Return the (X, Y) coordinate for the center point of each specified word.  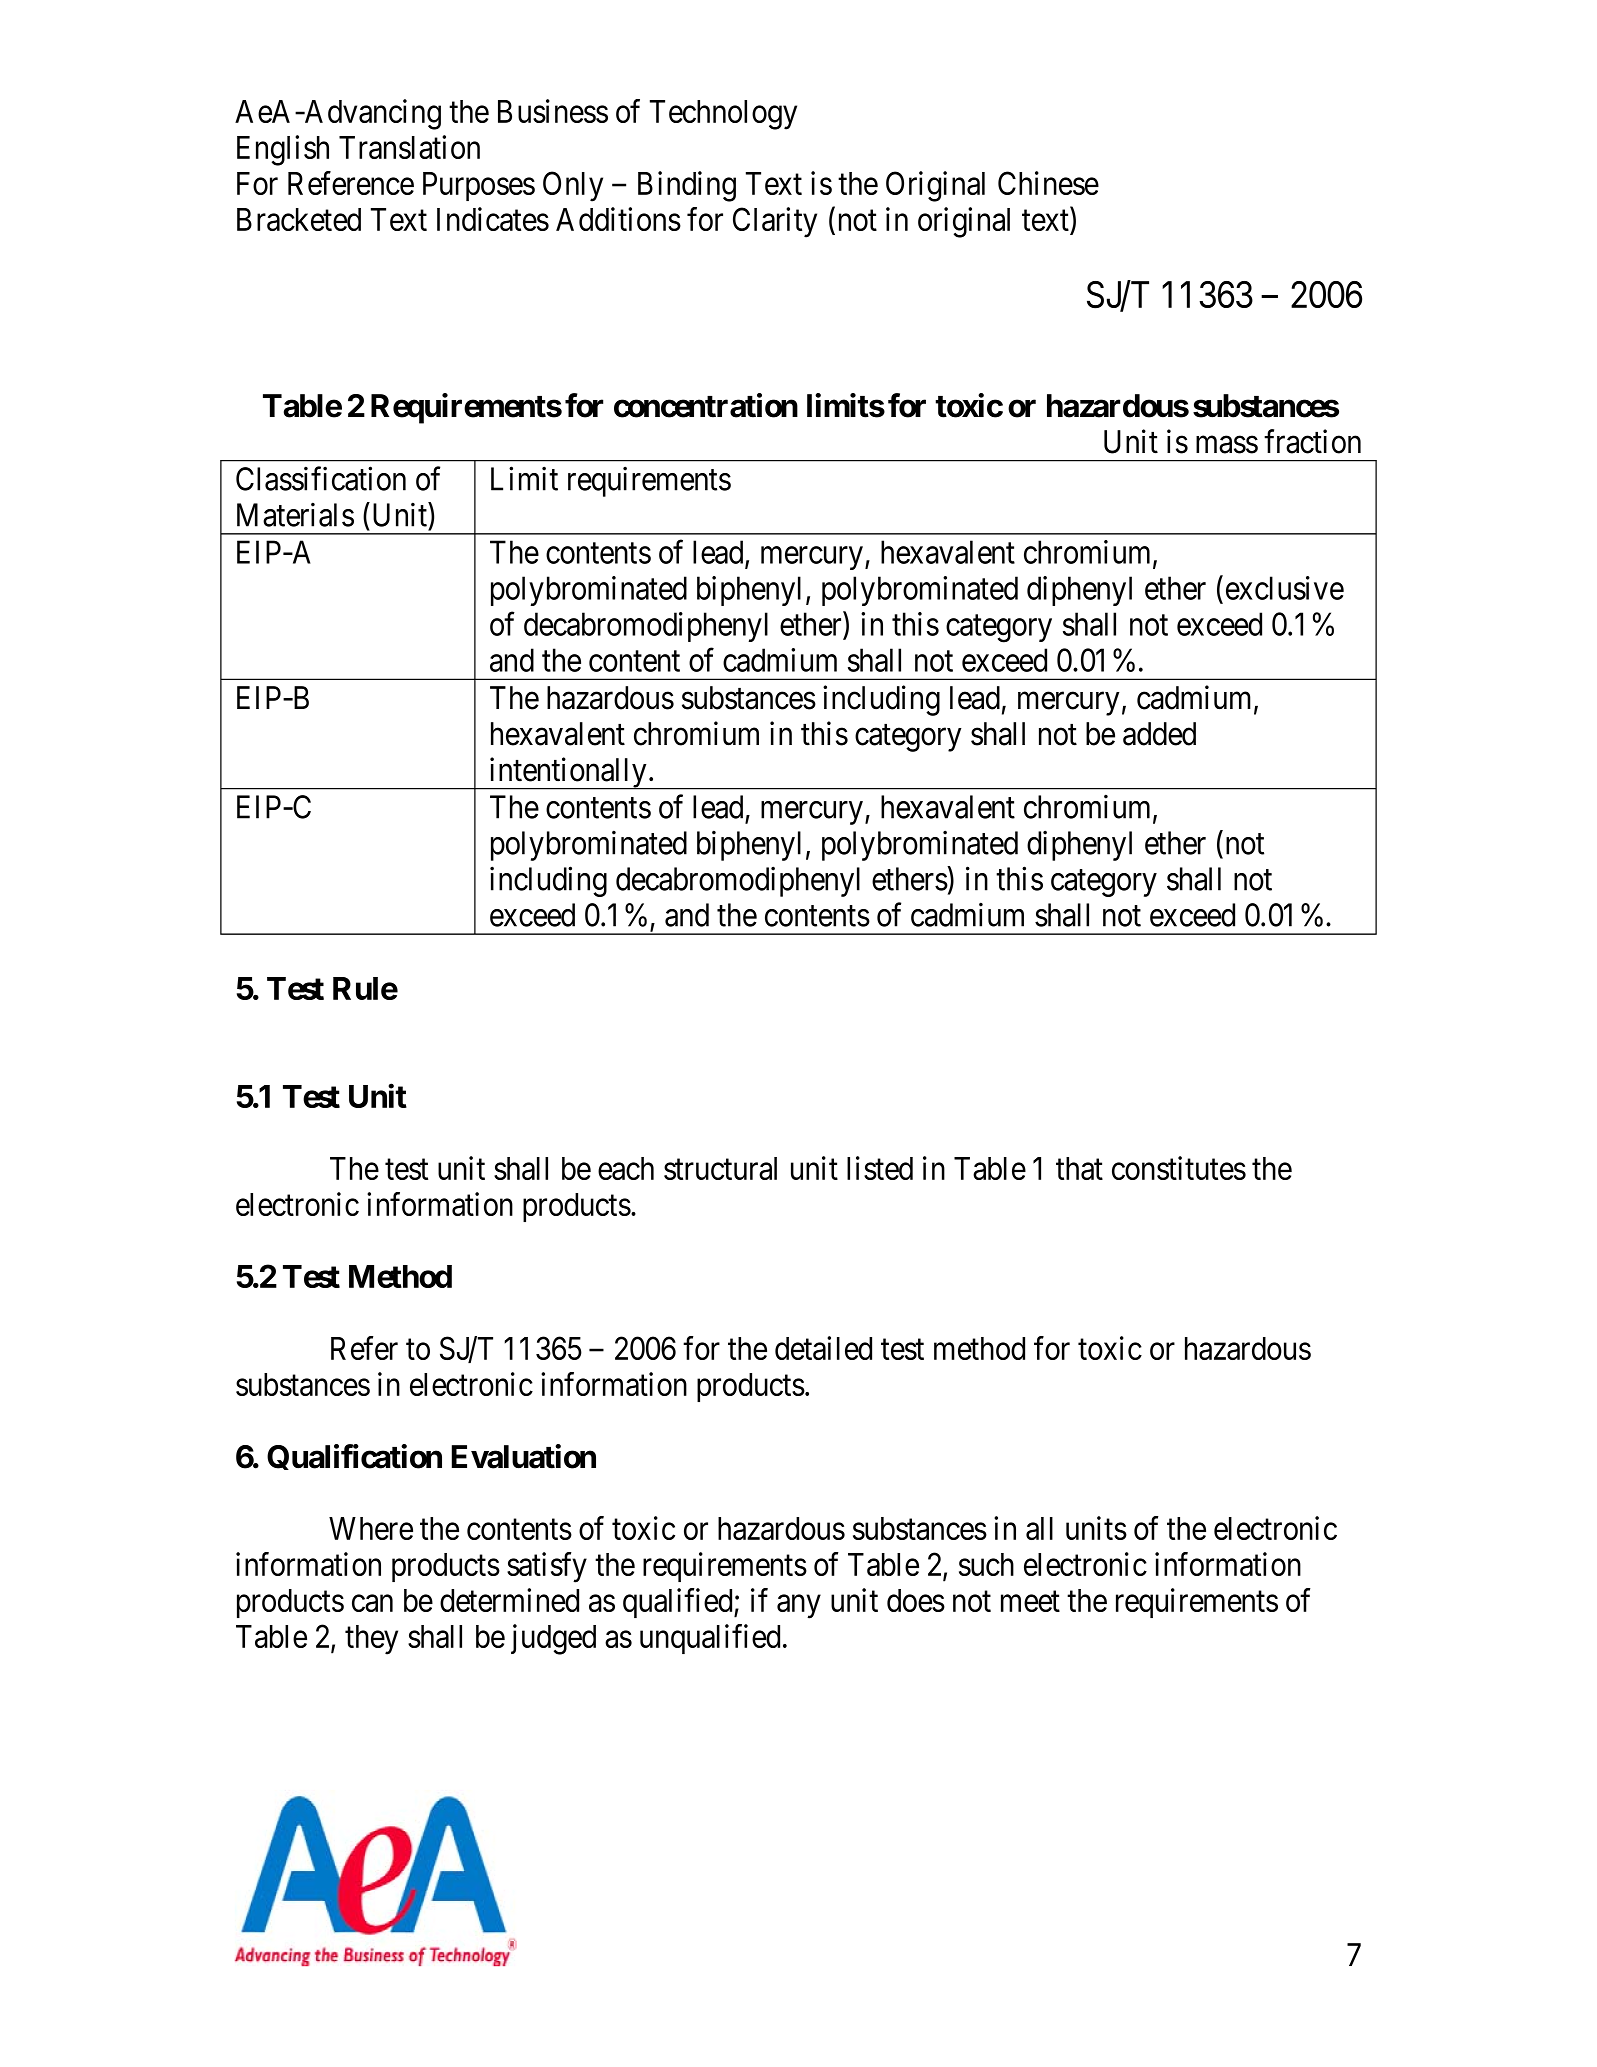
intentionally (568, 773)
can (372, 1603)
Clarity (775, 222)
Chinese (1048, 183)
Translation (409, 147)
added (1159, 734)
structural (720, 1168)
